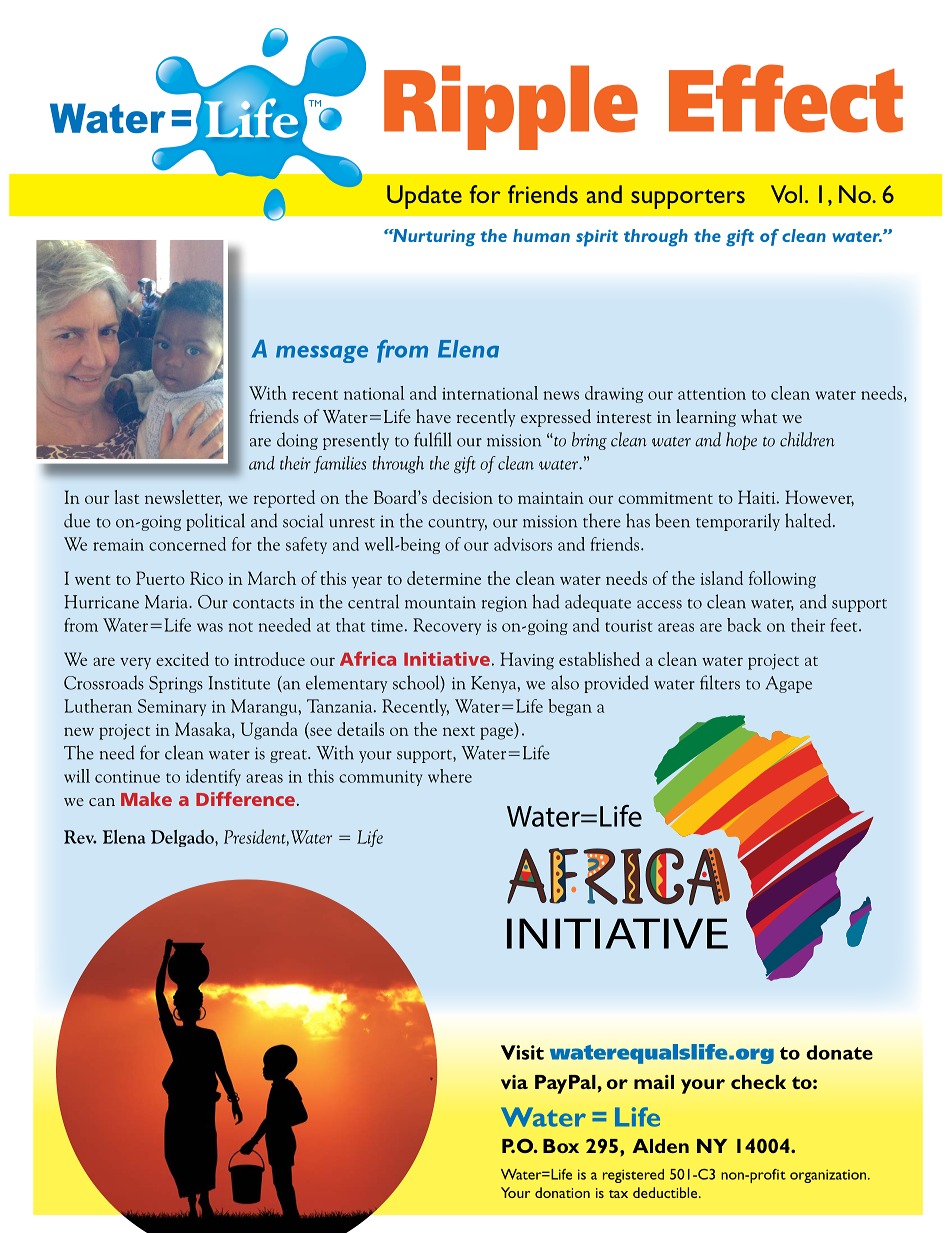  I want to click on mountain, so click(440, 602).
